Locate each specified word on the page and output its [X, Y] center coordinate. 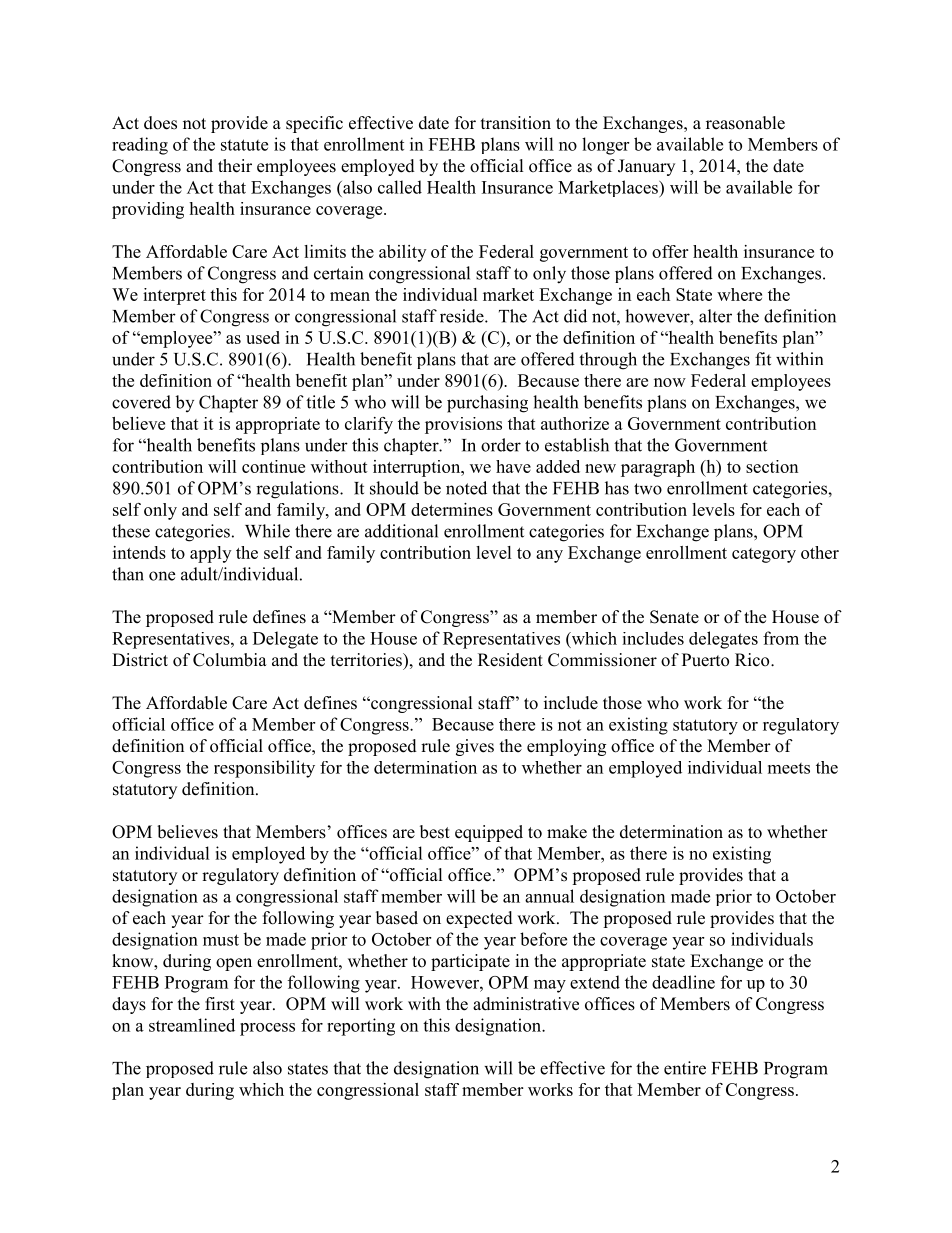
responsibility [264, 769]
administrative [526, 1004]
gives [475, 747]
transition [516, 123]
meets [789, 768]
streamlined [192, 1025]
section [772, 466]
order [501, 445]
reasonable [745, 123]
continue [273, 466]
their [235, 166]
